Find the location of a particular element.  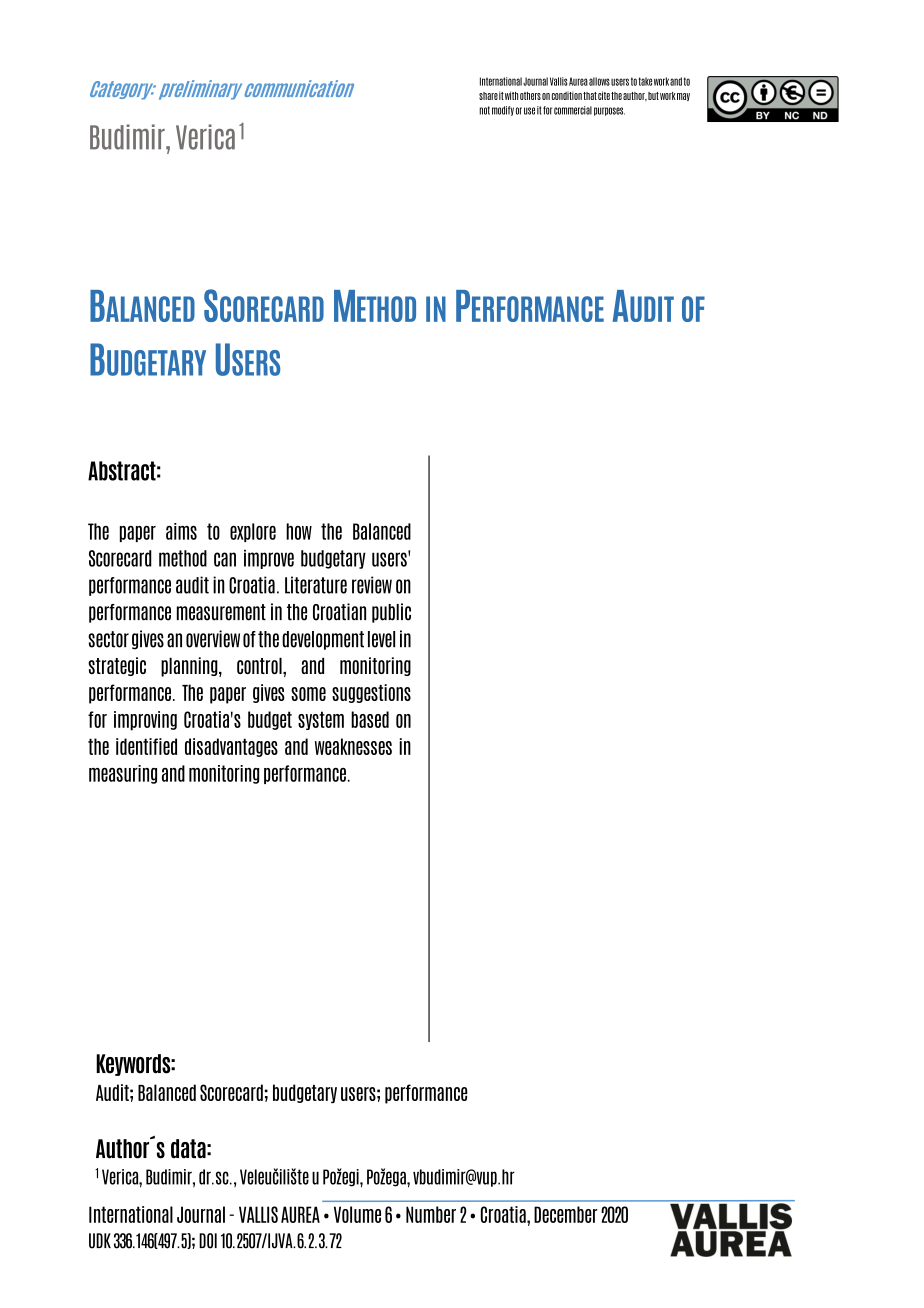

aims is located at coordinates (181, 531).
